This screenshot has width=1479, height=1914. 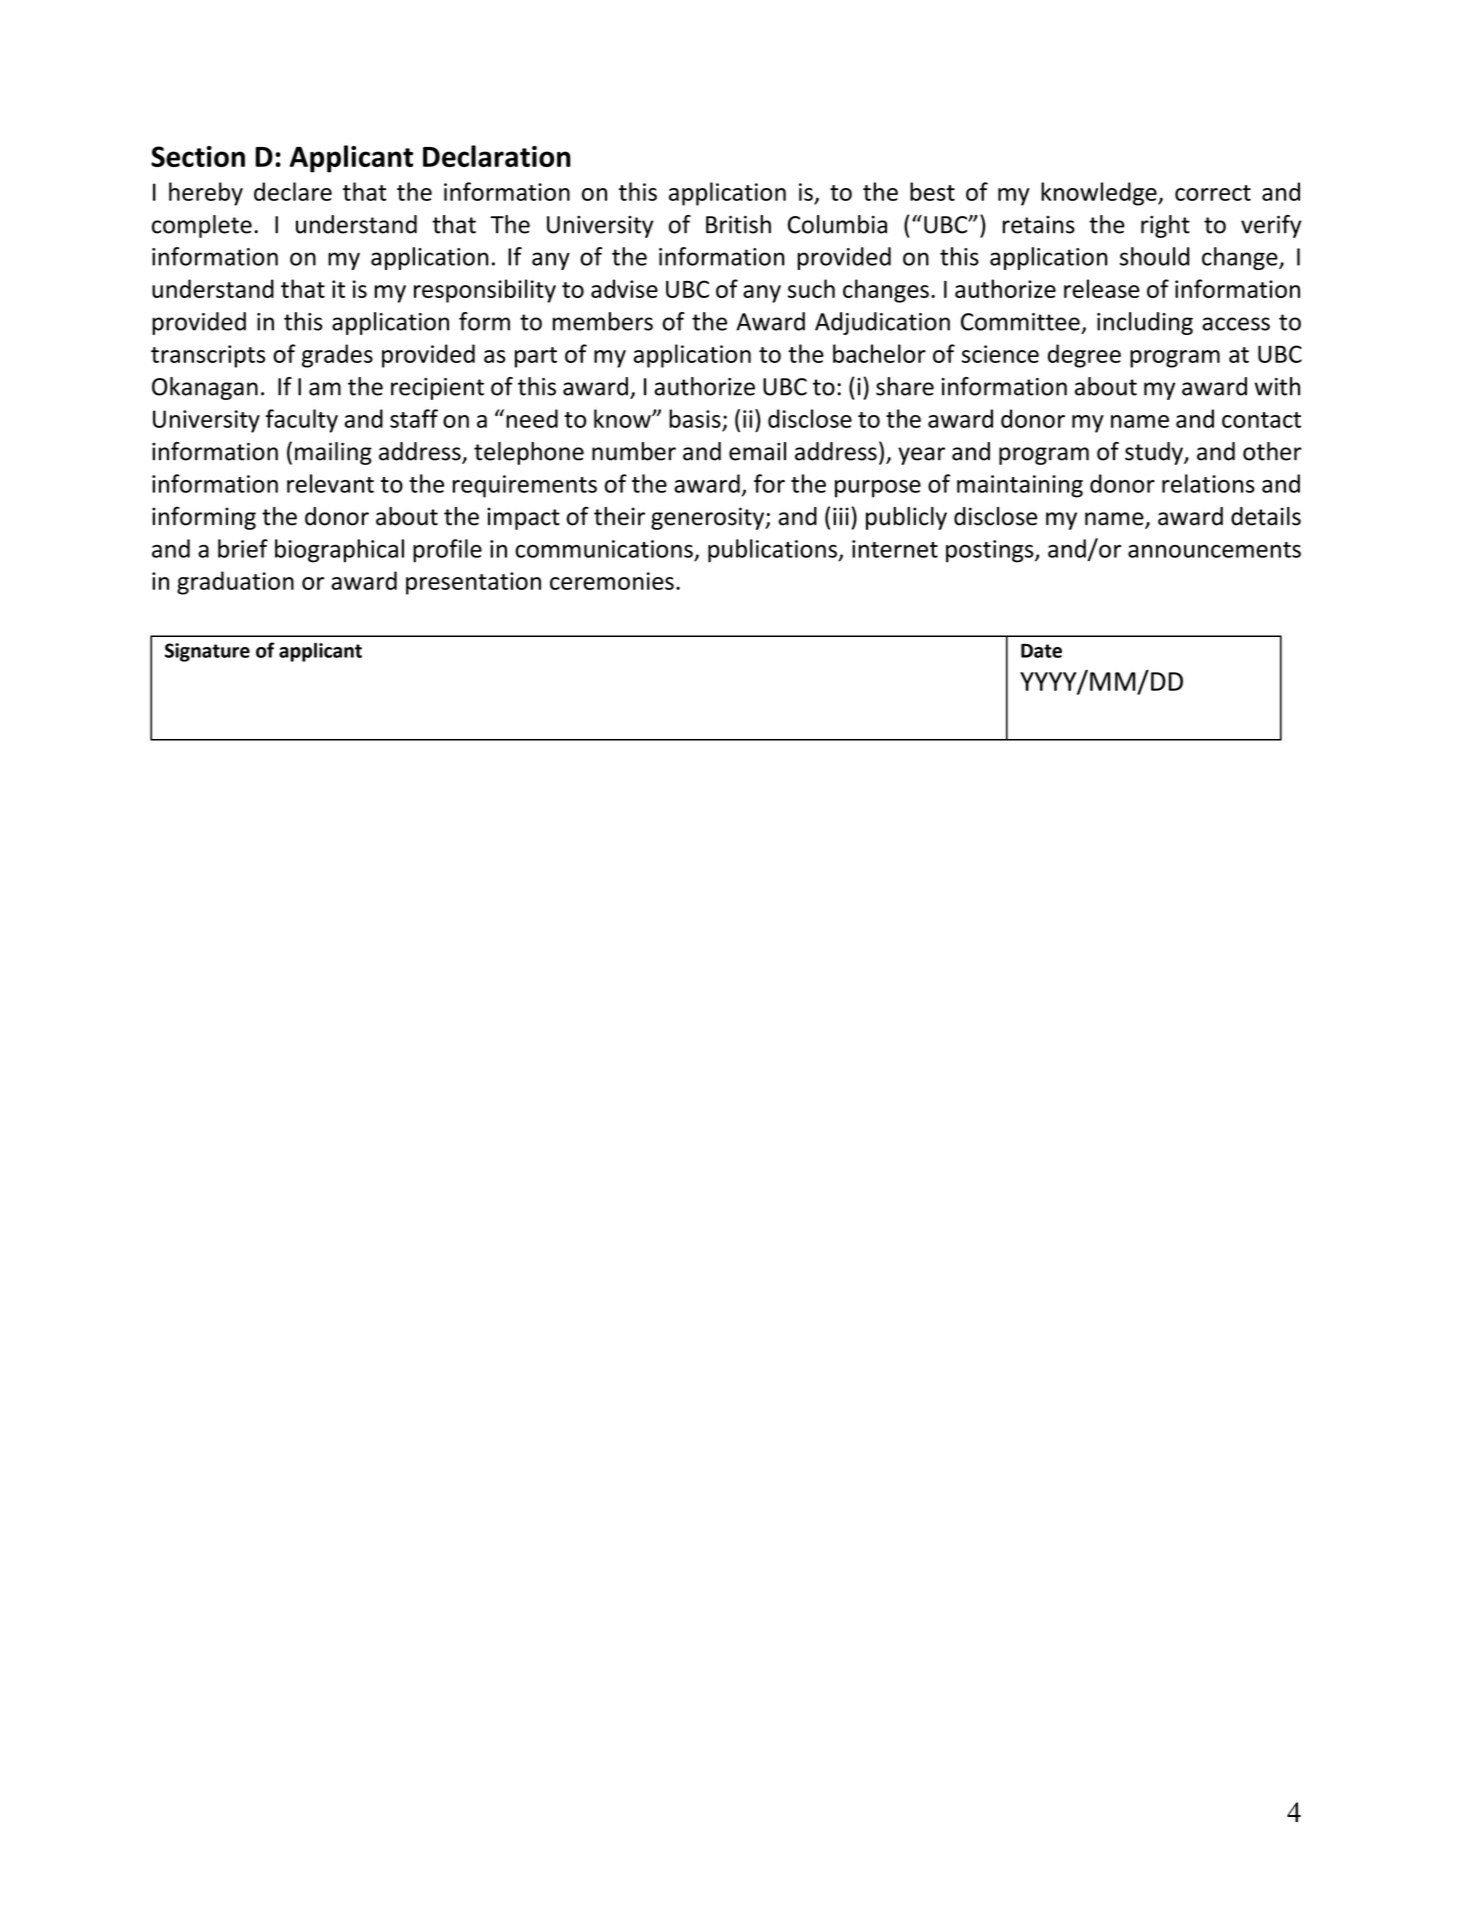 I want to click on degree, so click(x=1084, y=356).
